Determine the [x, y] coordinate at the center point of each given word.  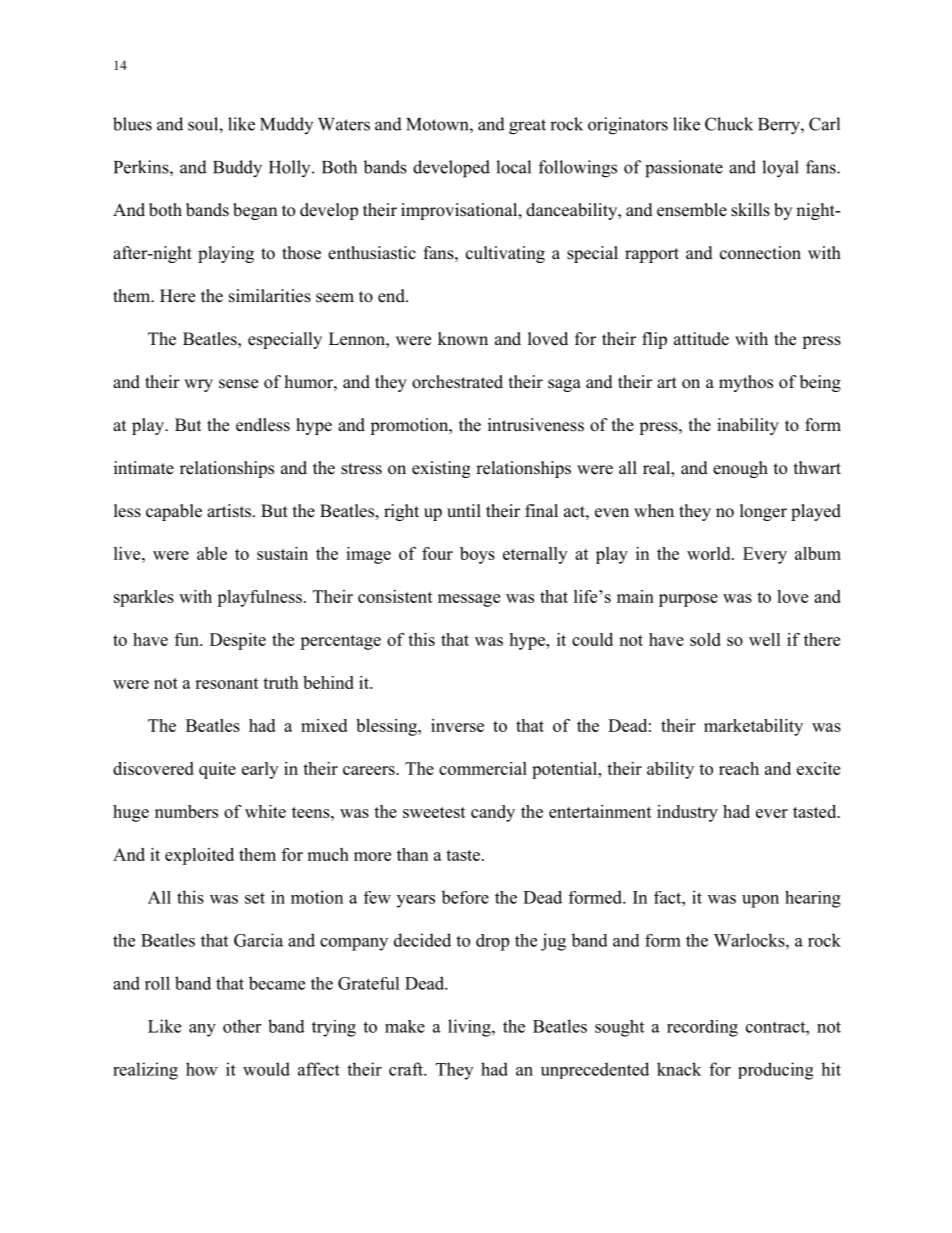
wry [198, 385]
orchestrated [457, 382]
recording [702, 1028]
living [470, 1028]
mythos [746, 383]
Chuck [729, 124]
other [242, 1026]
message [469, 600]
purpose [688, 600]
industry [687, 813]
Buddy [237, 169]
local [513, 167]
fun [188, 639]
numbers [186, 811]
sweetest [434, 812]
